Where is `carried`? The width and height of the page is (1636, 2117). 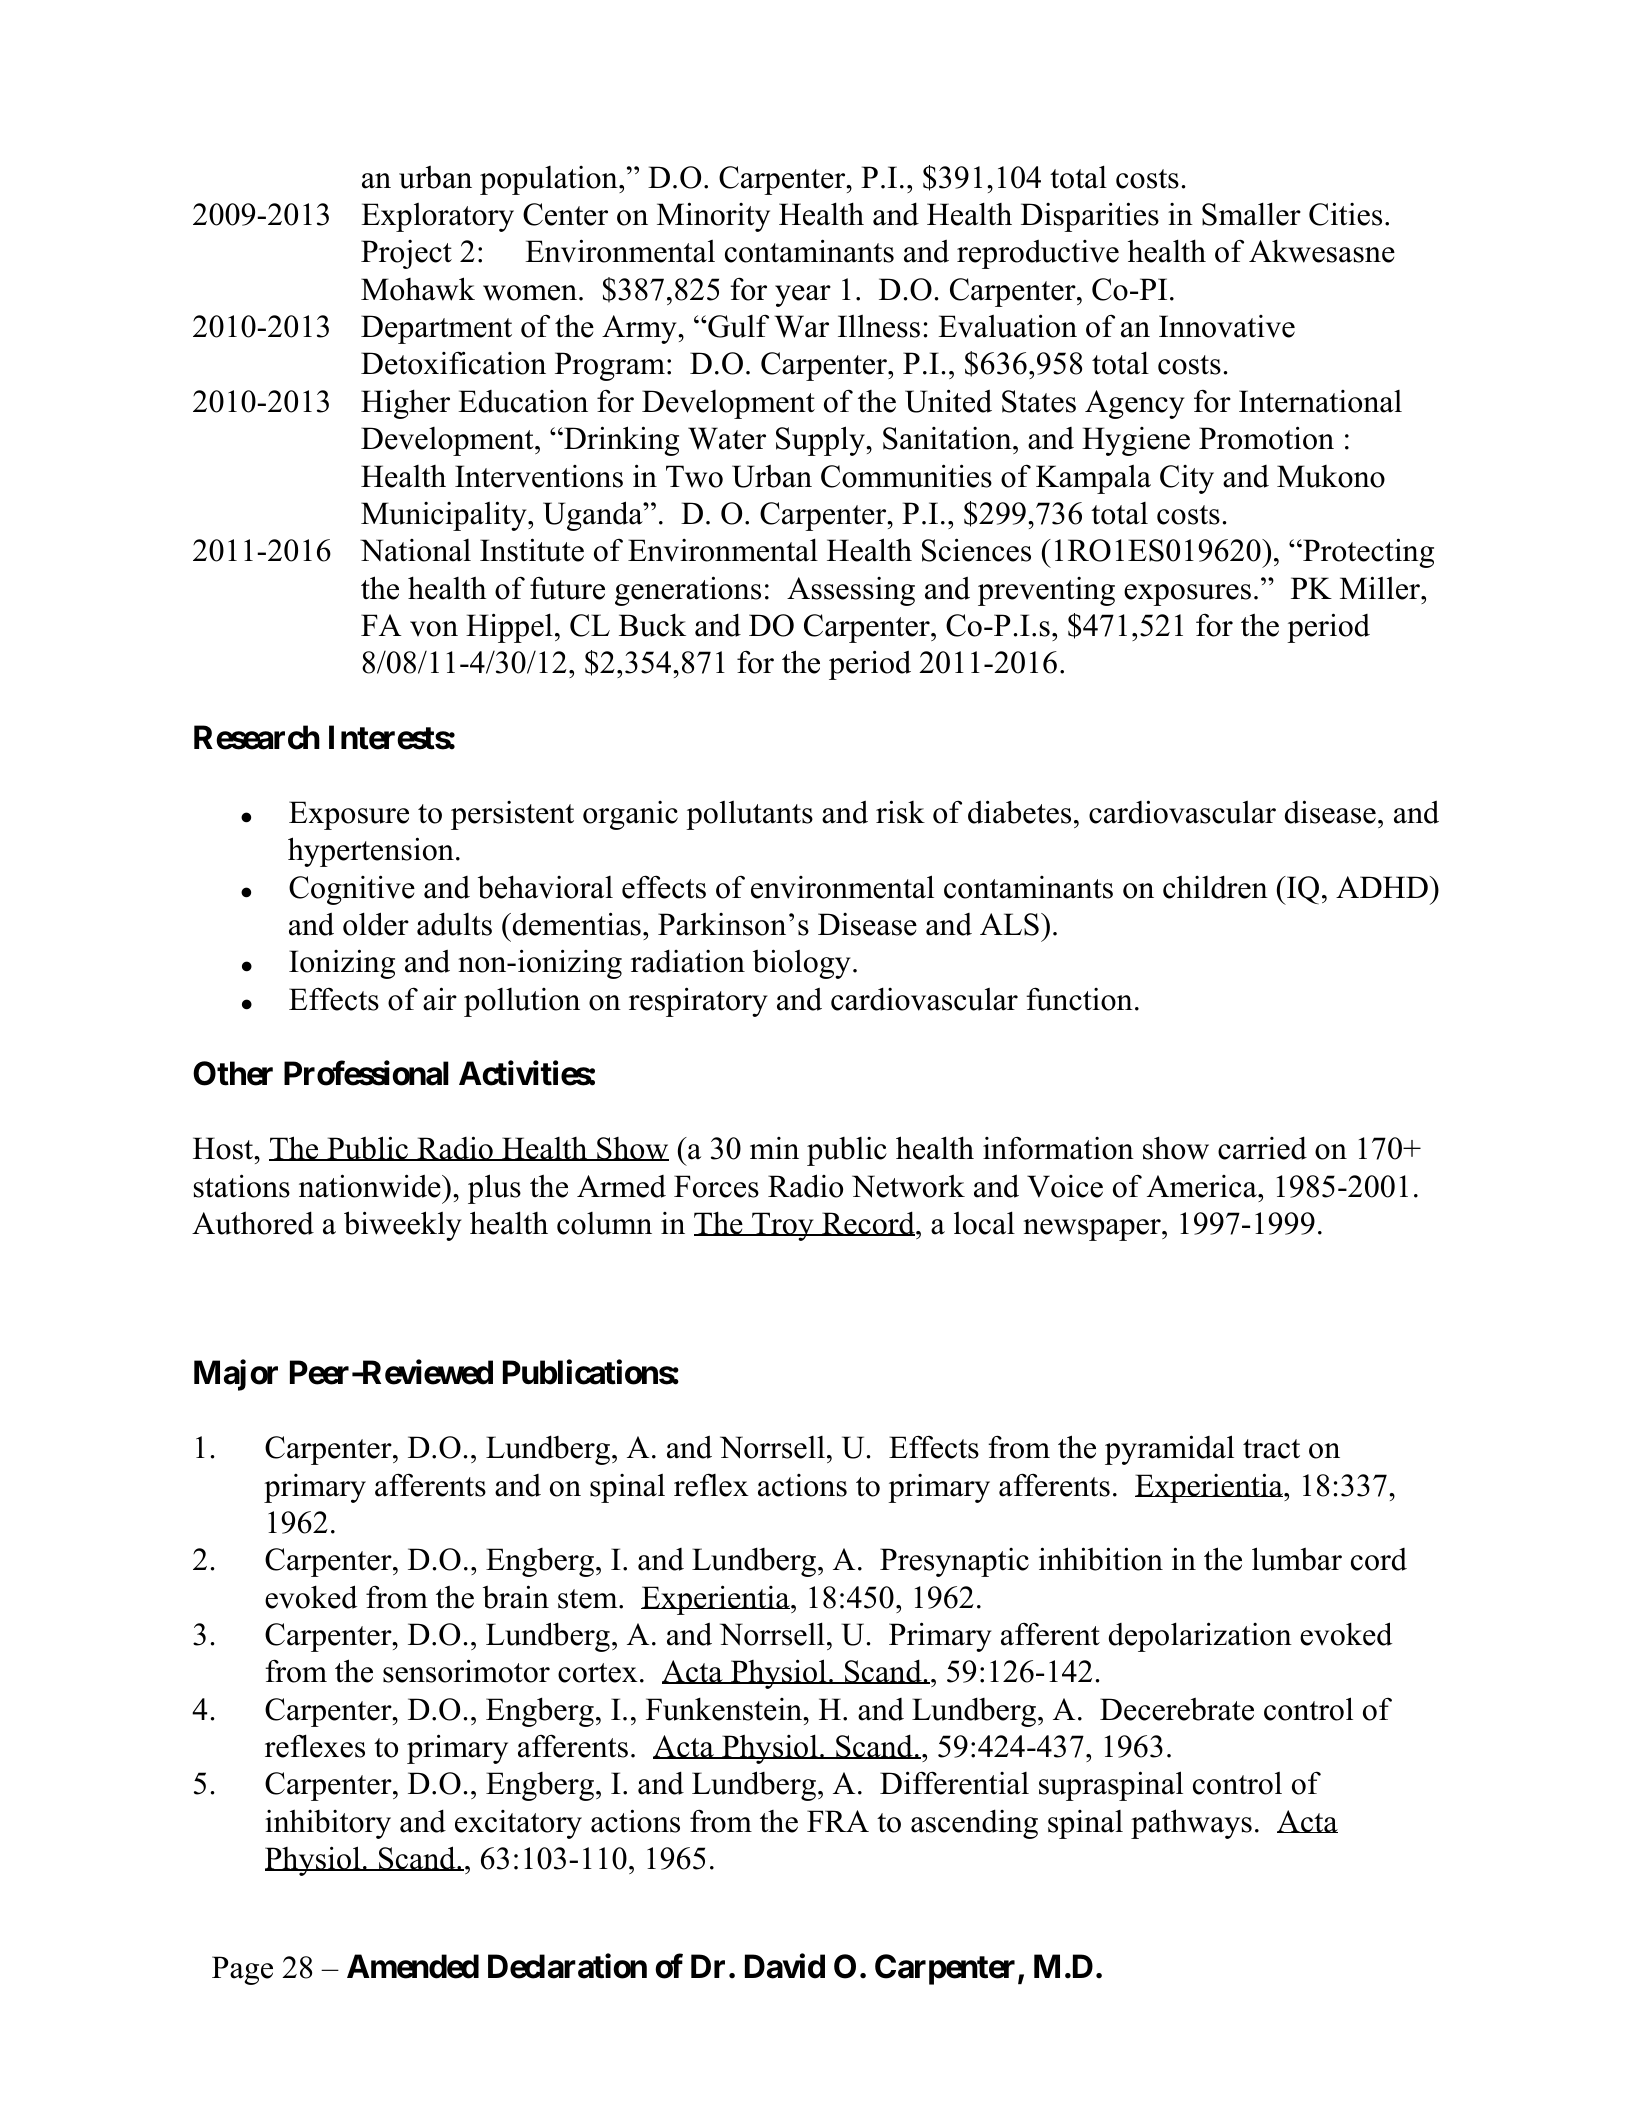
carried is located at coordinates (1262, 1148).
